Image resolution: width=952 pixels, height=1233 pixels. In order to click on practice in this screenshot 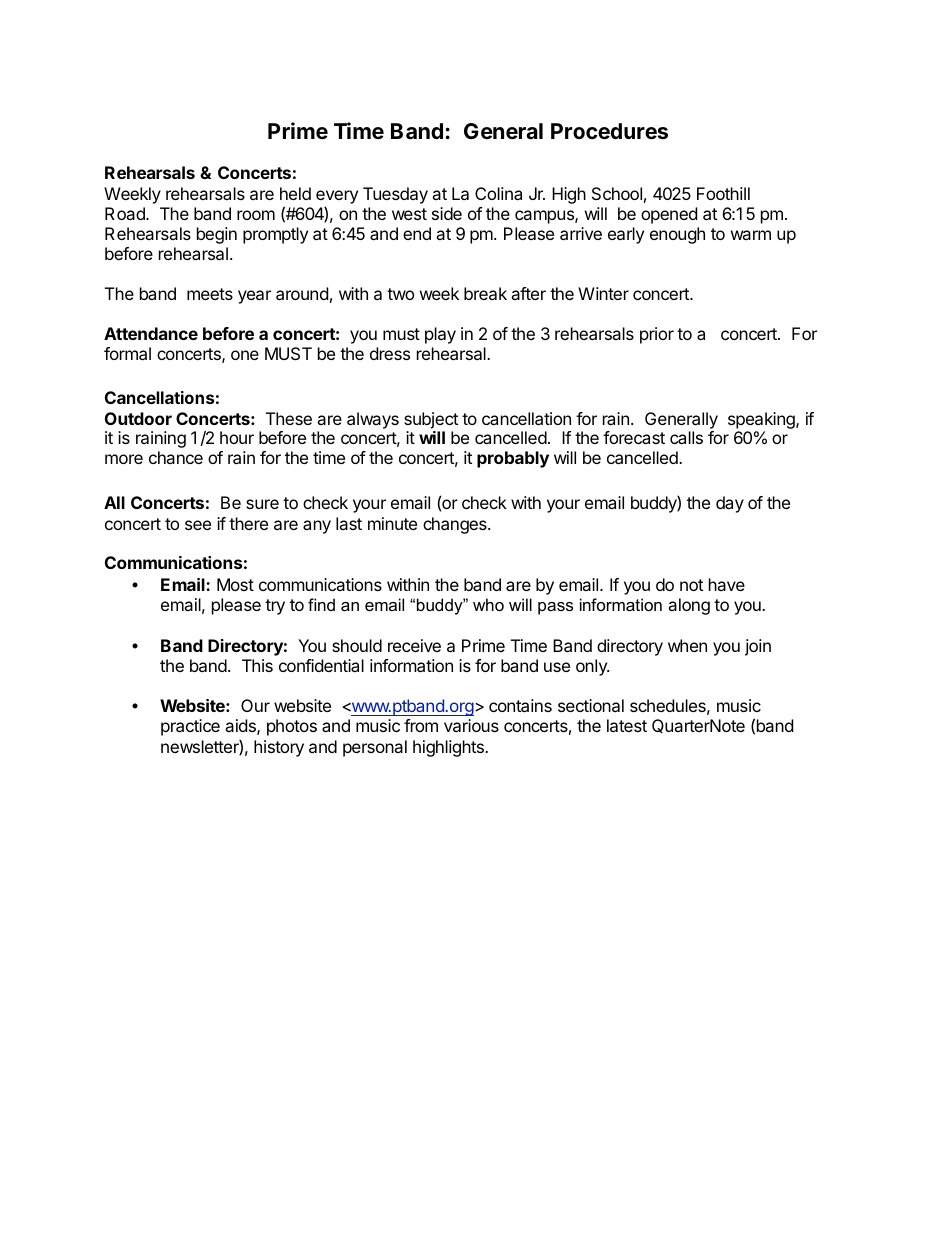, I will do `click(190, 727)`.
